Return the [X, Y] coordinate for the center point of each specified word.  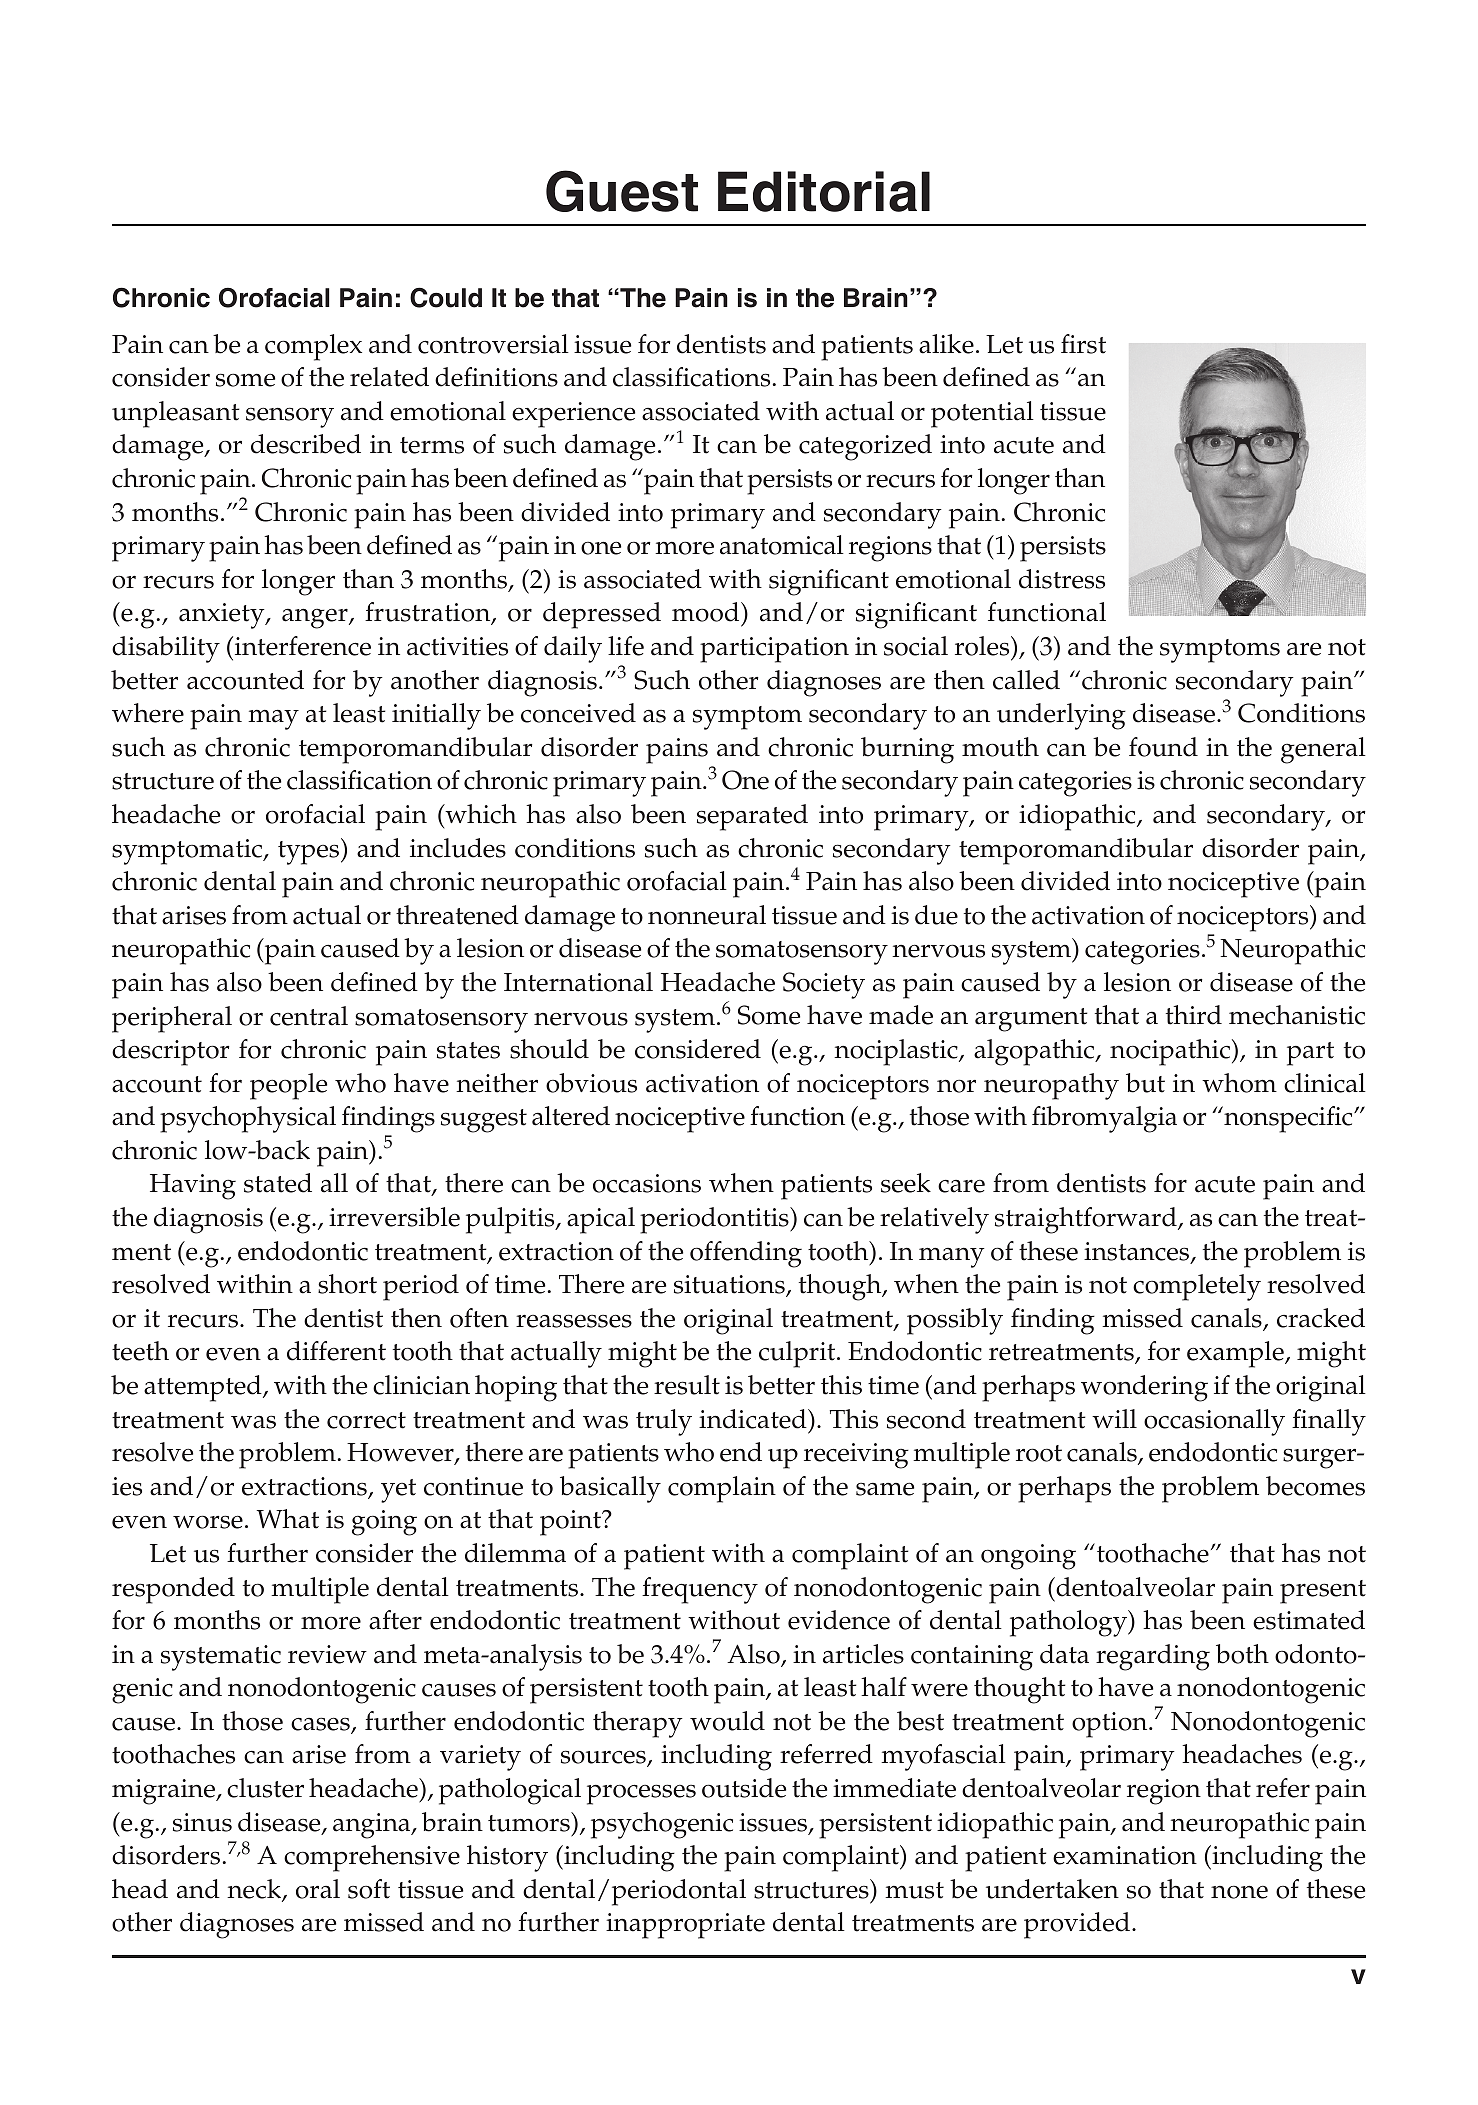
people [288, 1086]
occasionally [1214, 1422]
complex [313, 347]
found [1163, 747]
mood [707, 612]
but [1145, 1083]
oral [318, 1889]
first [1083, 344]
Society [824, 985]
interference [303, 646]
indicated [754, 1419]
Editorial [824, 191]
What [288, 1519]
